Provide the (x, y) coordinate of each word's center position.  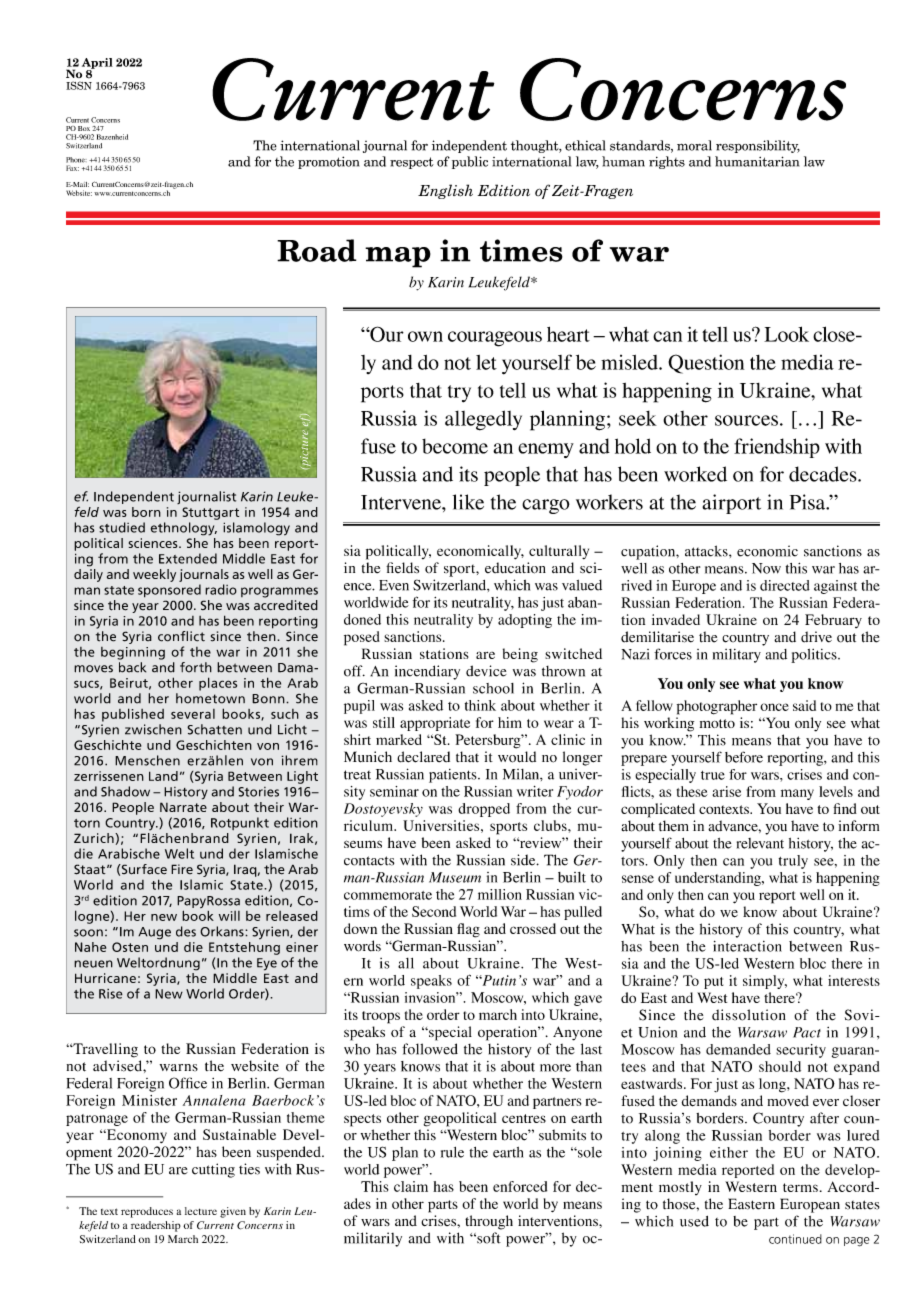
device (486, 671)
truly (793, 862)
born (146, 512)
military (737, 656)
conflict (181, 636)
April (97, 64)
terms (800, 1187)
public (470, 162)
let (486, 362)
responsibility (758, 146)
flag (468, 930)
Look (786, 334)
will (229, 916)
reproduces (147, 1212)
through (489, 1222)
